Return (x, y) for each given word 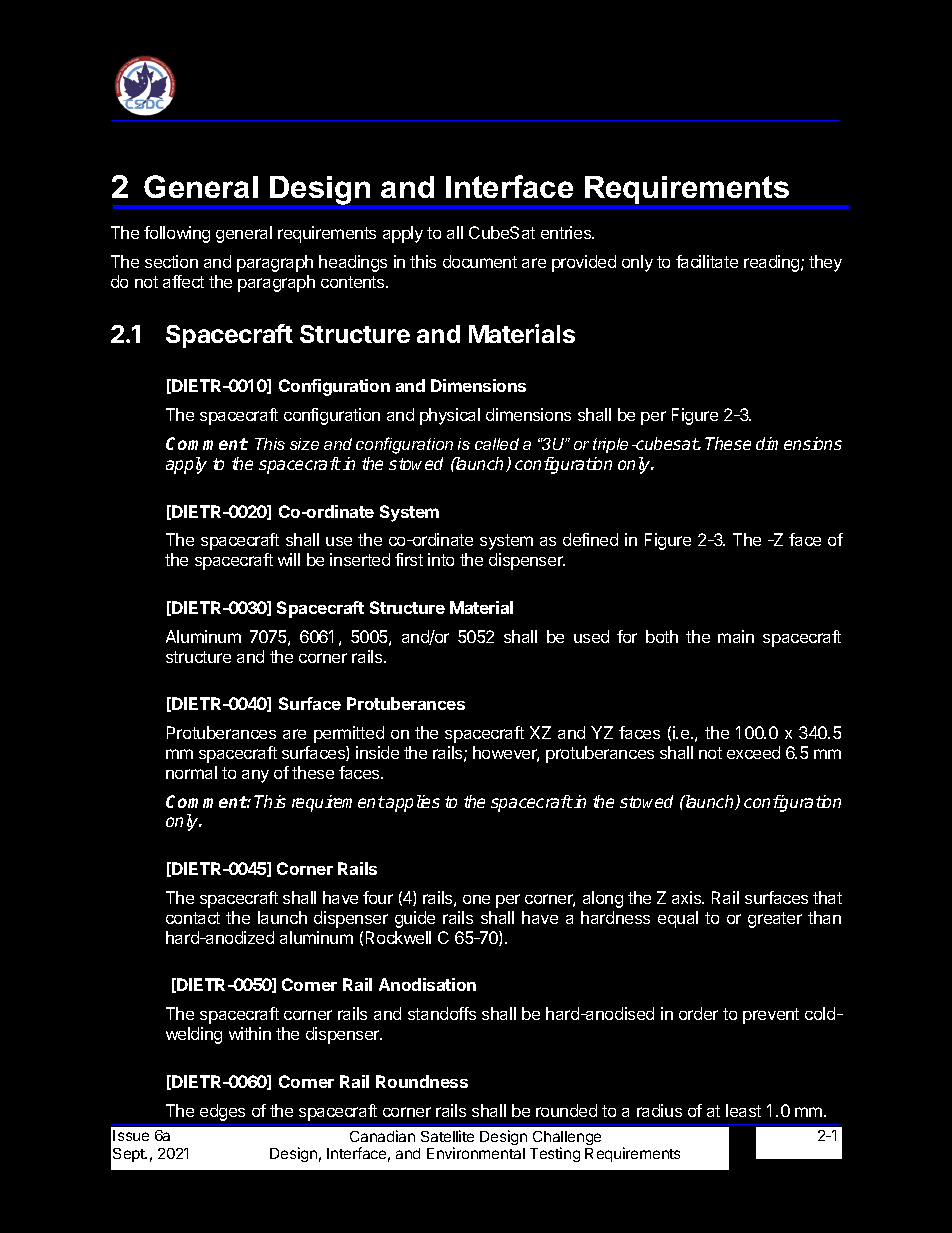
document (480, 261)
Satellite (447, 1136)
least (743, 1110)
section (171, 261)
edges (222, 1112)
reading (773, 263)
